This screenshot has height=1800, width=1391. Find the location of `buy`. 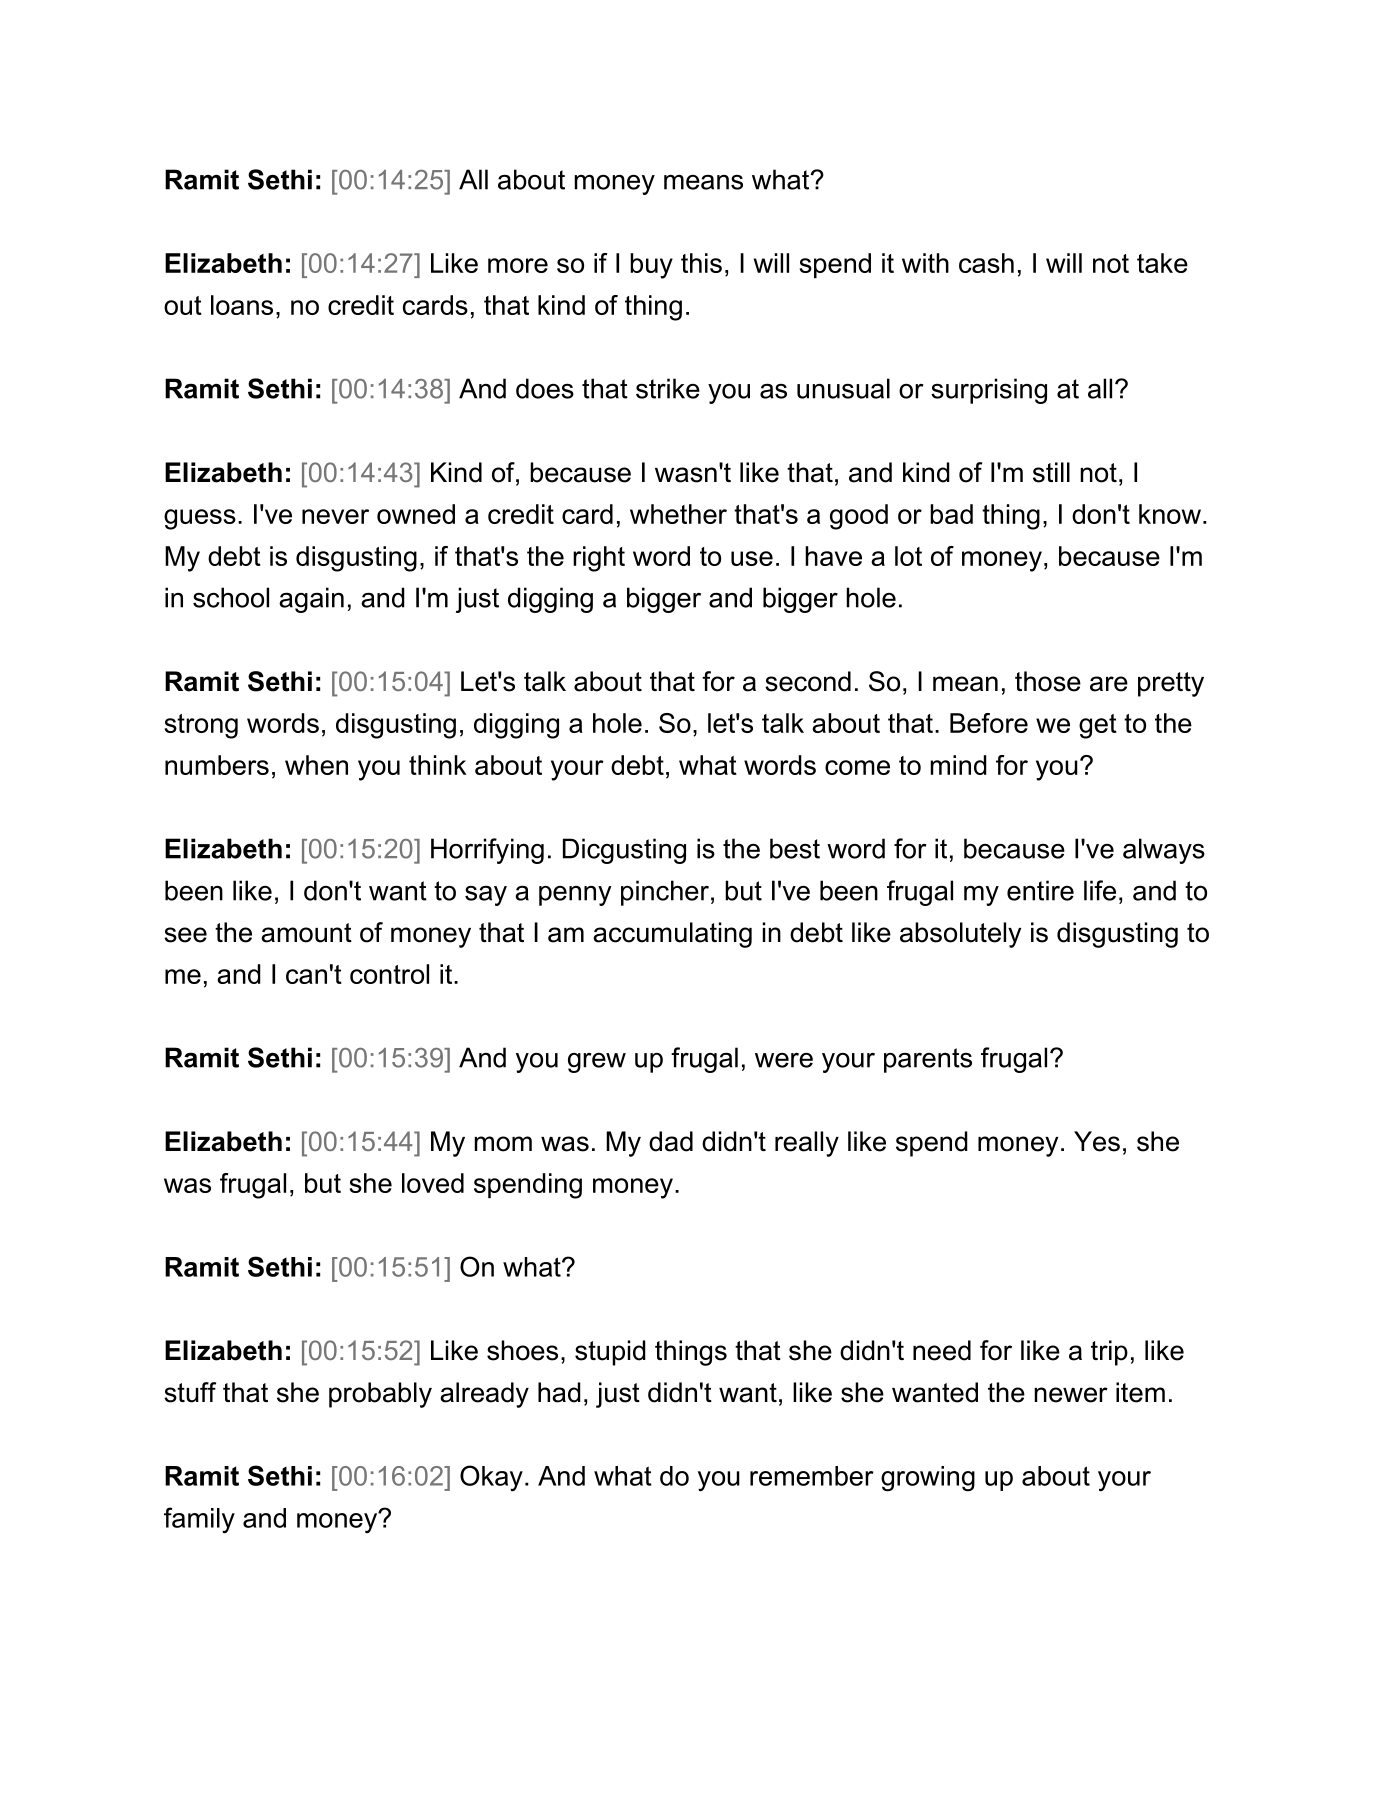

buy is located at coordinates (651, 266).
